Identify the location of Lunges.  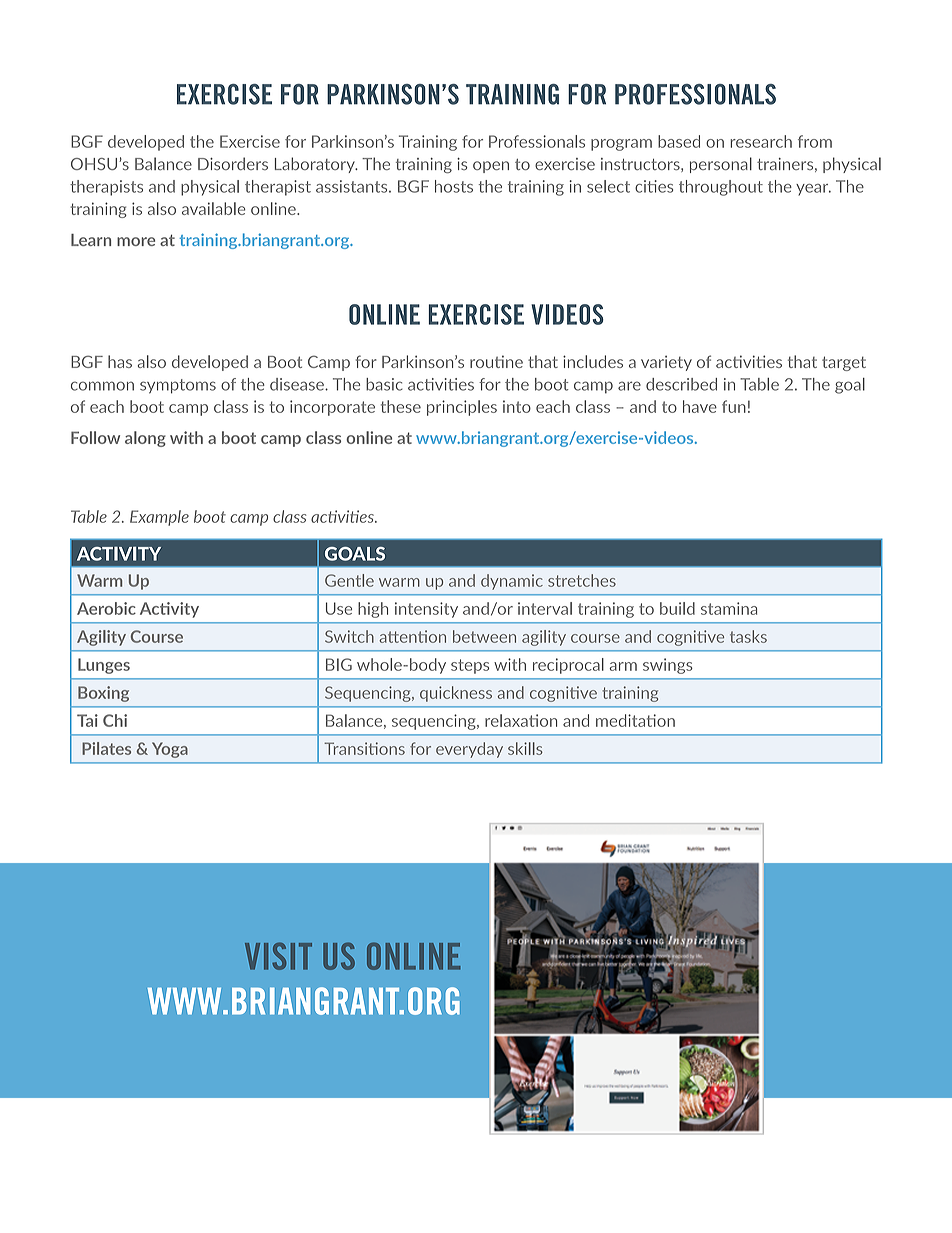
(104, 666).
